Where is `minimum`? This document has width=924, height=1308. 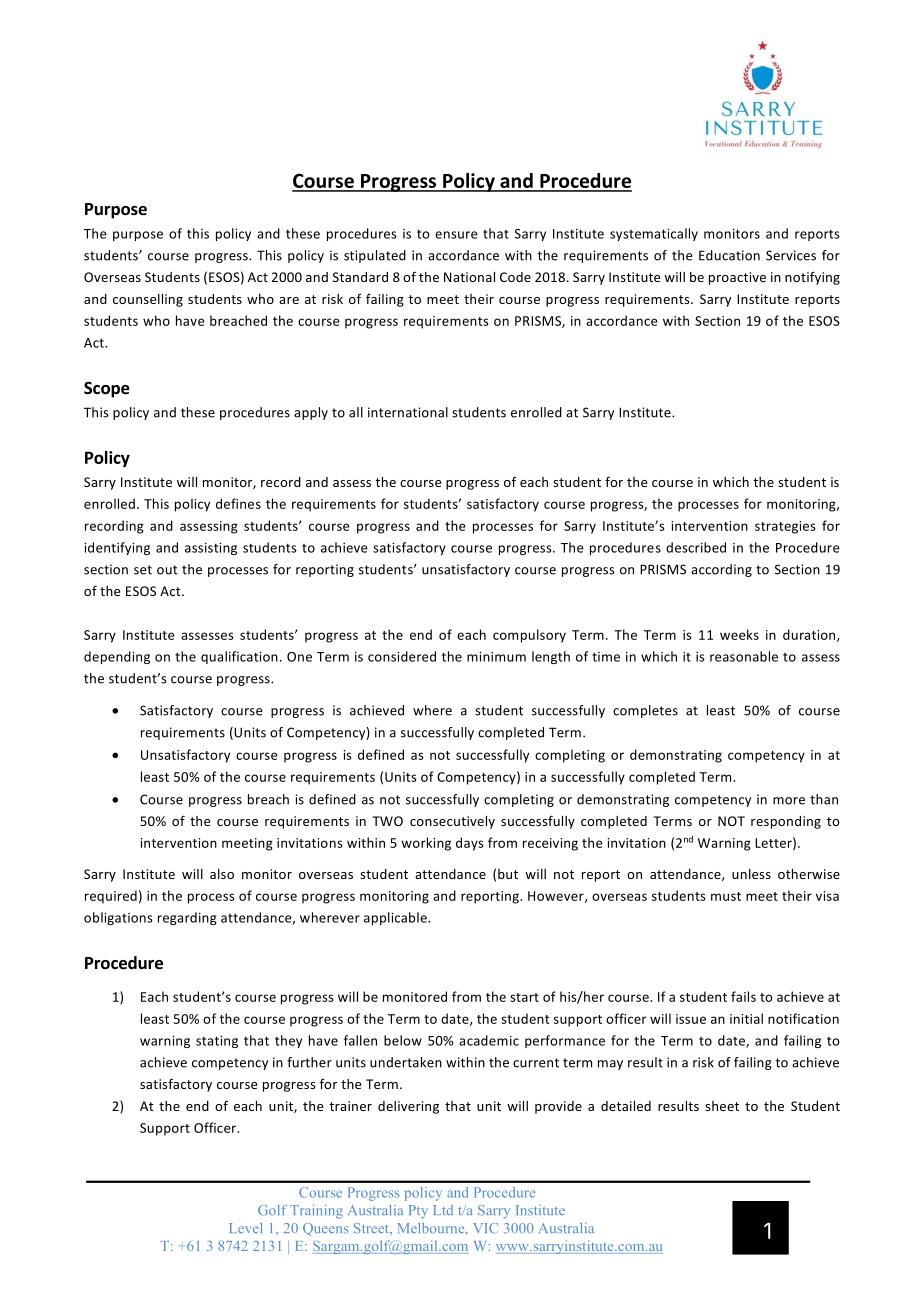 minimum is located at coordinates (496, 657).
